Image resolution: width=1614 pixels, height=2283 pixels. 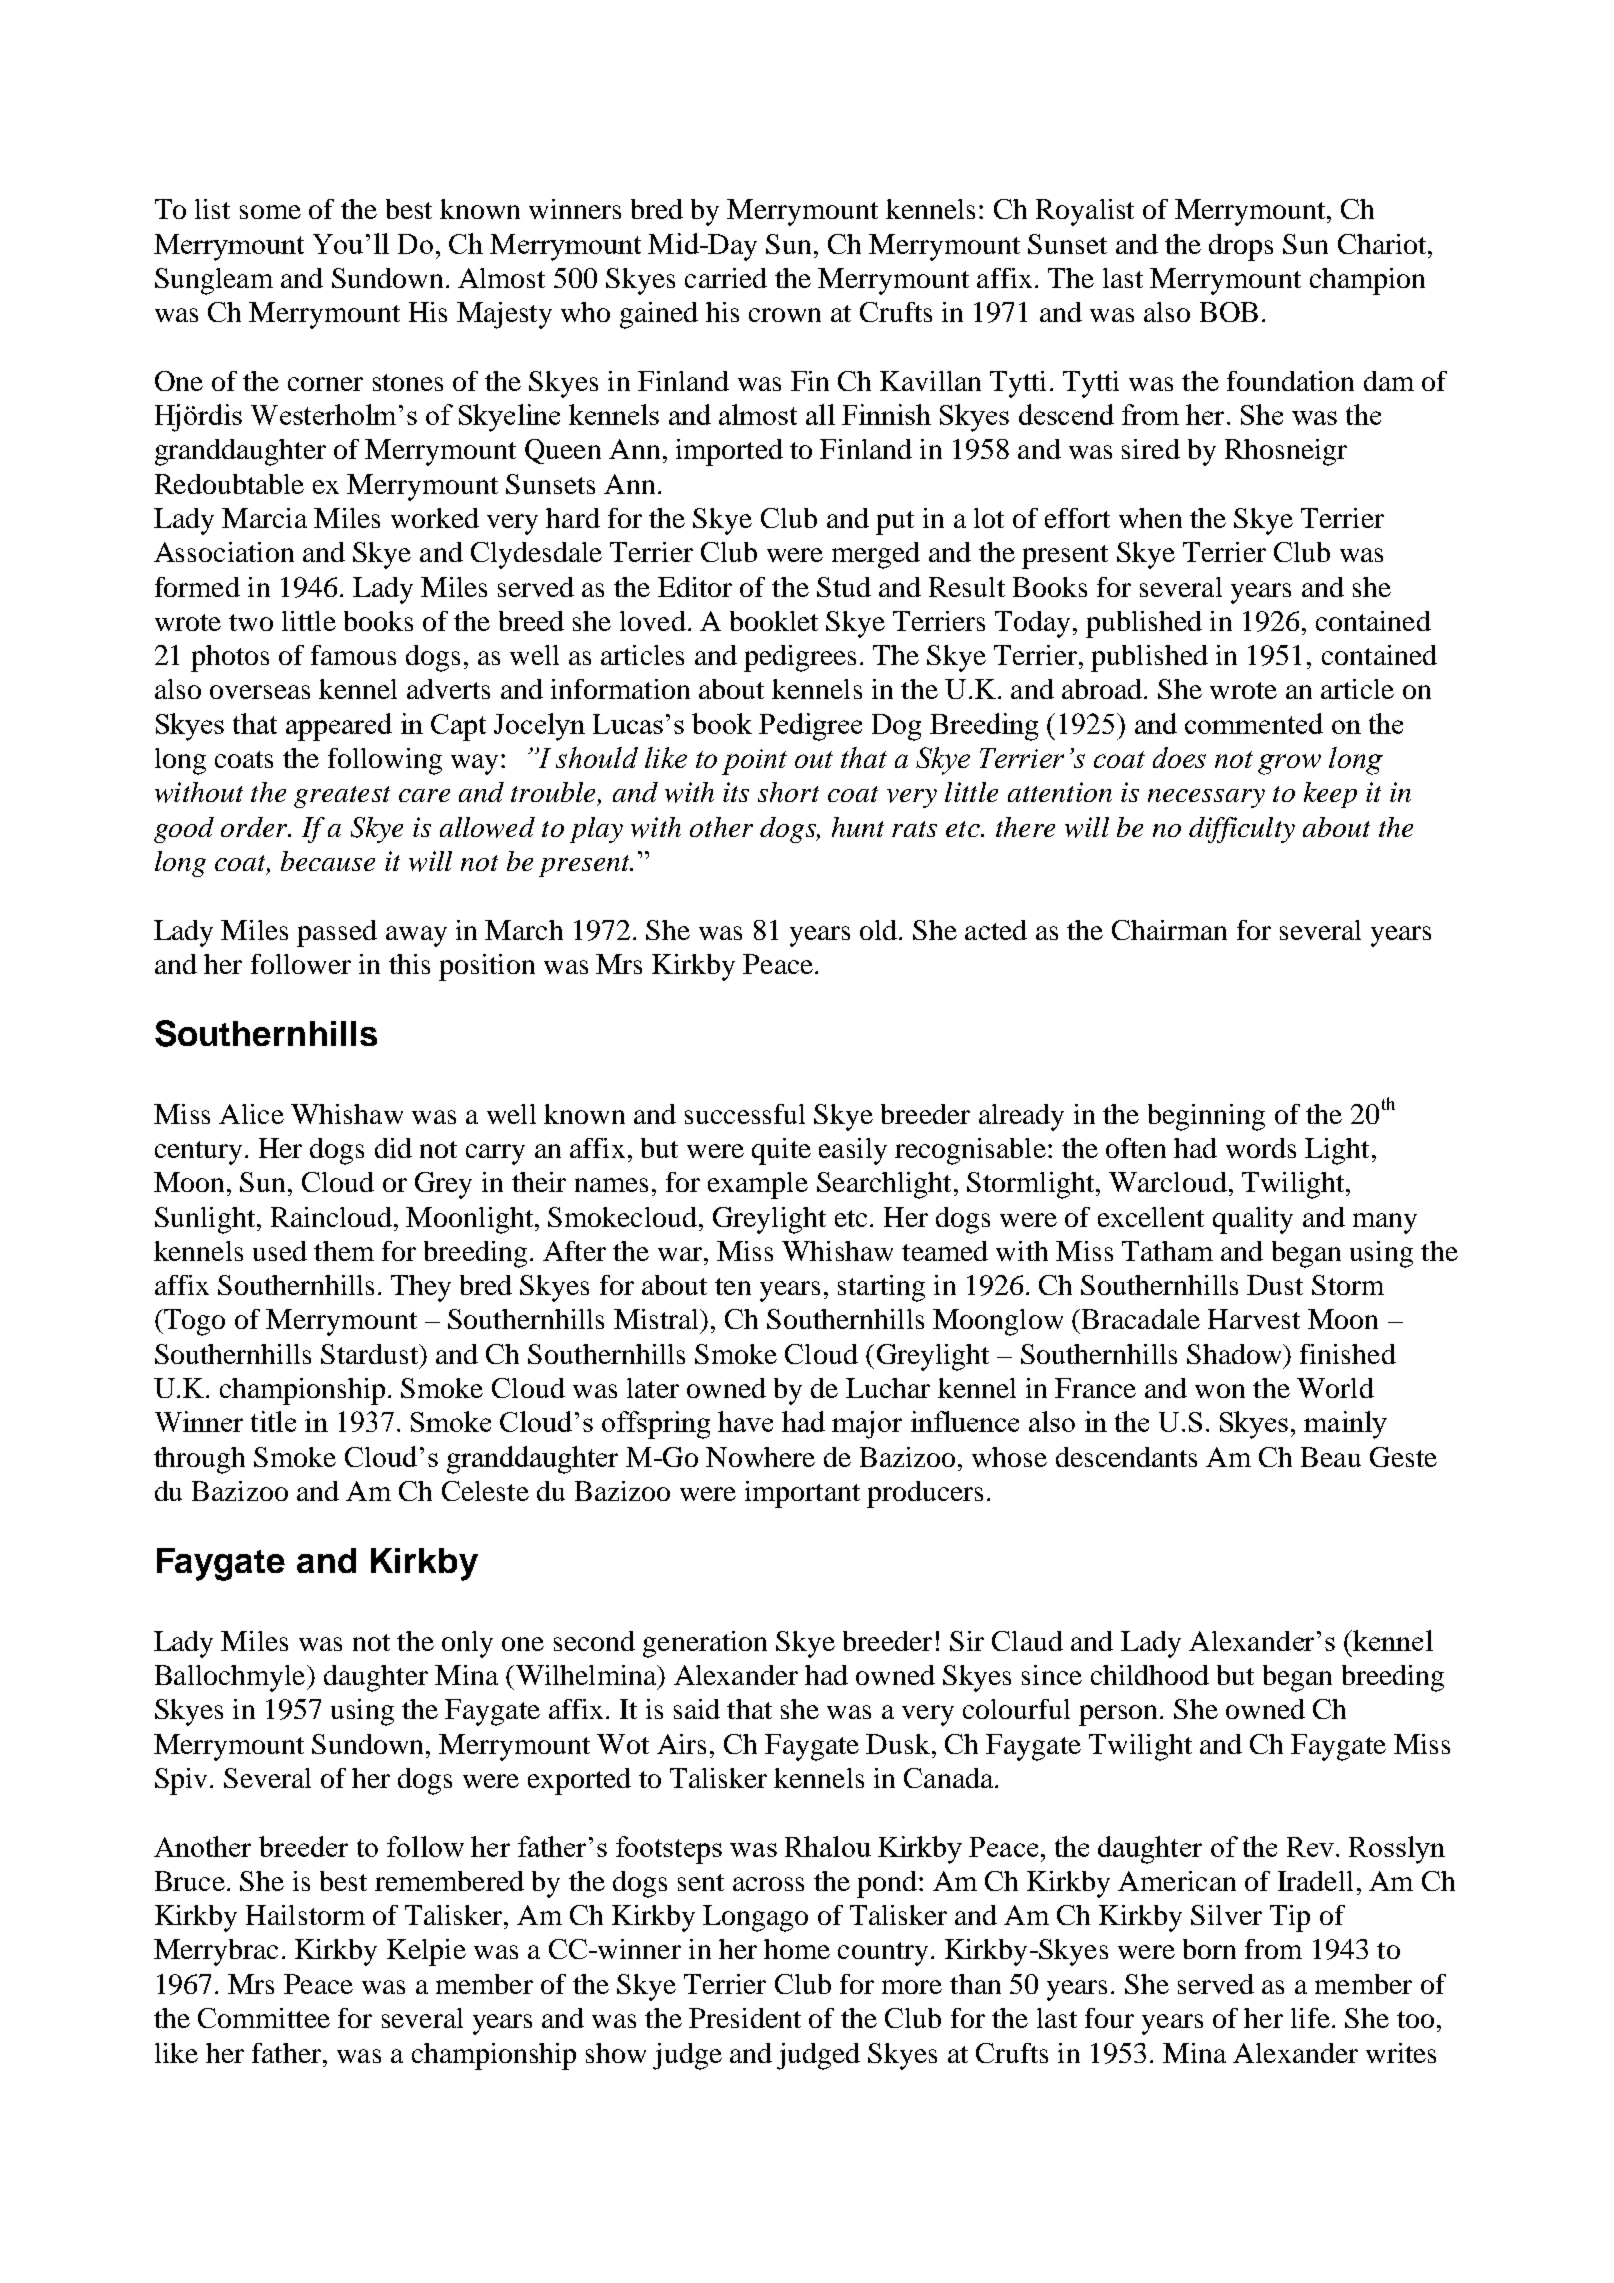 What do you see at coordinates (785, 315) in the screenshot?
I see `crown` at bounding box center [785, 315].
